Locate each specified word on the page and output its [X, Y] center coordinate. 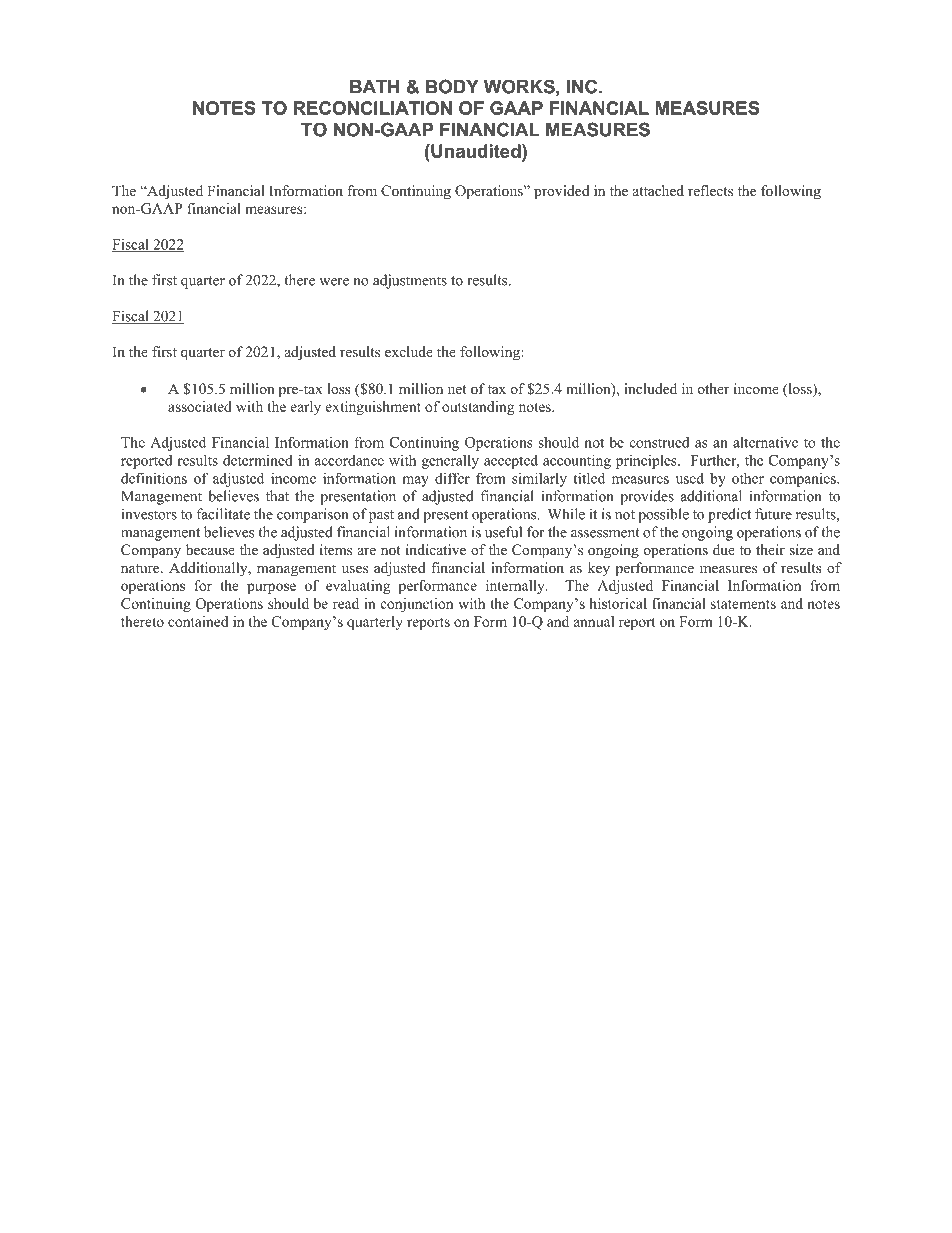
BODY [452, 86]
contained [198, 621]
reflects [710, 190]
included [650, 388]
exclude [409, 351]
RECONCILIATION [373, 108]
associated [200, 406]
